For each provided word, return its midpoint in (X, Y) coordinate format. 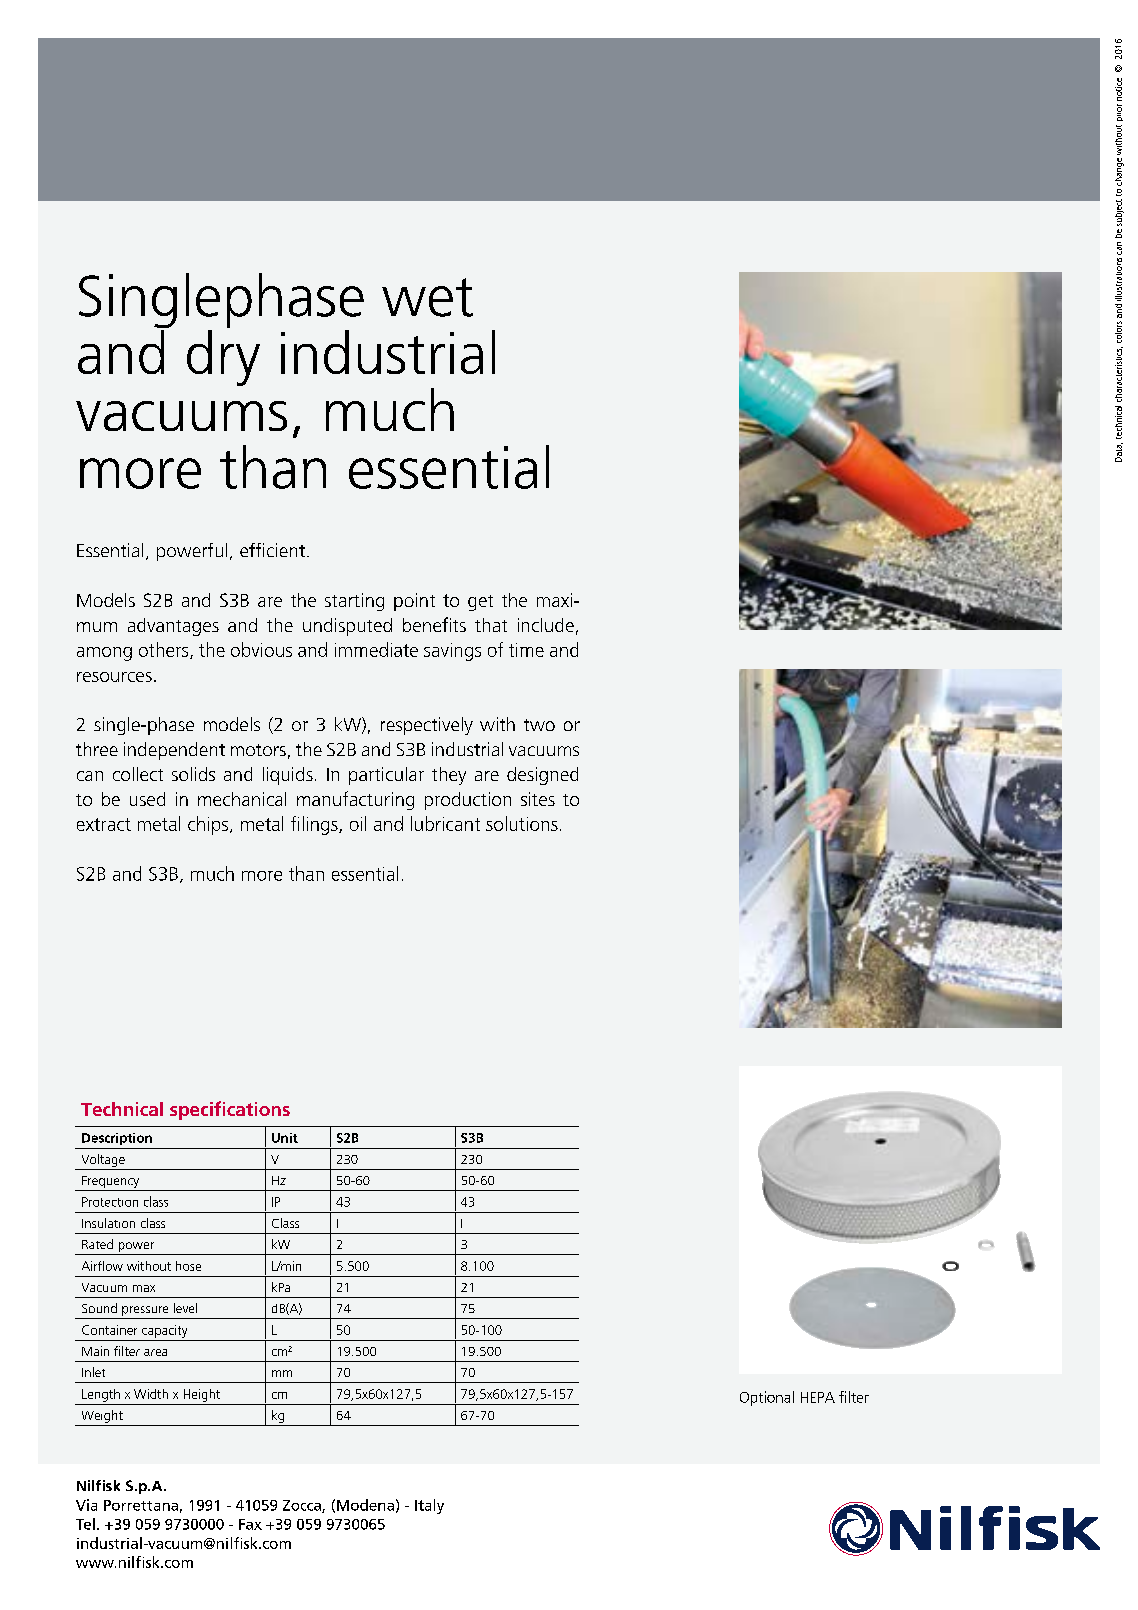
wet (427, 297)
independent (174, 751)
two (539, 725)
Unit (285, 1138)
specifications (230, 1110)
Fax (250, 1524)
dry (223, 358)
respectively (427, 726)
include (546, 625)
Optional (767, 1398)
